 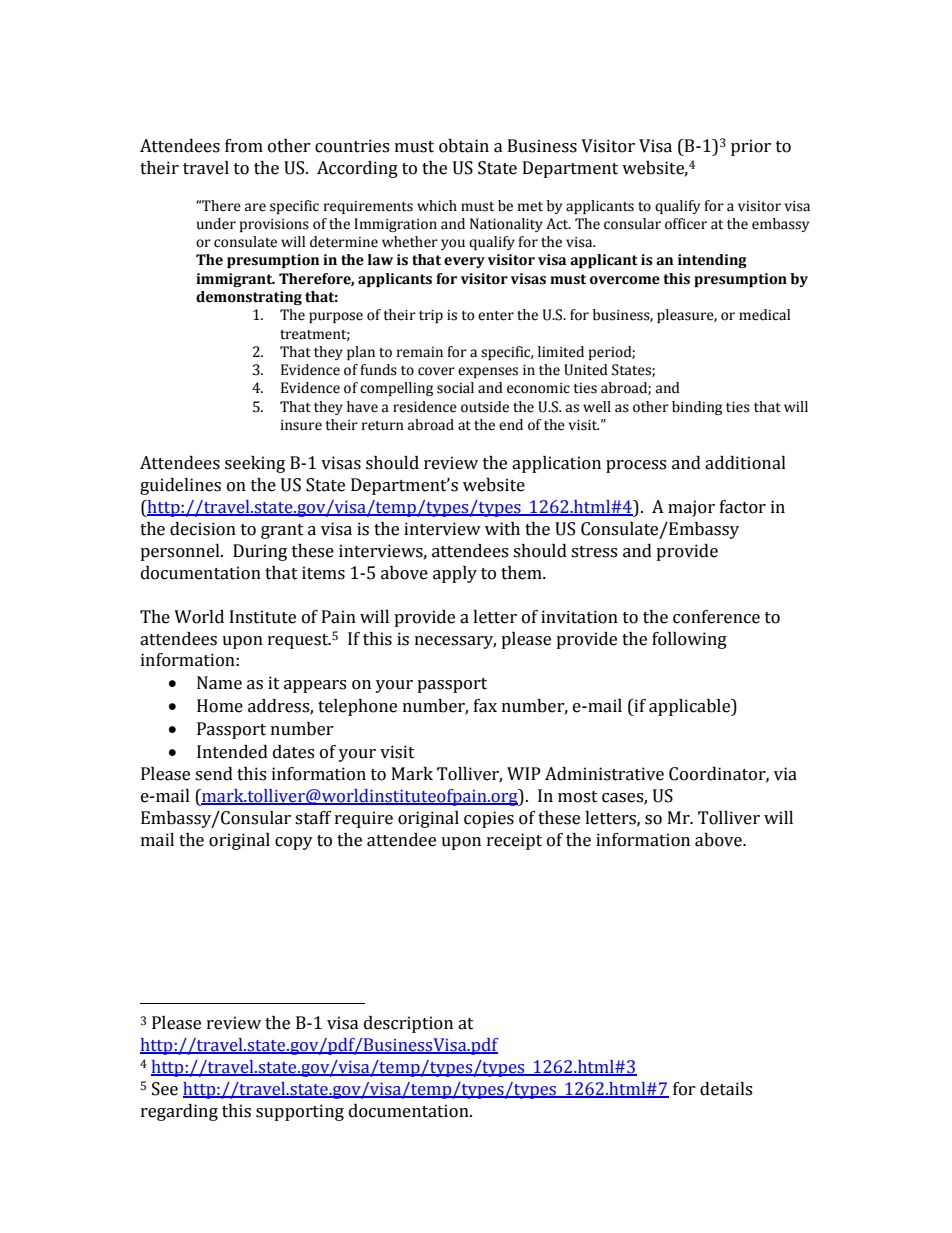 What do you see at coordinates (785, 774) in the screenshot?
I see `via` at bounding box center [785, 774].
